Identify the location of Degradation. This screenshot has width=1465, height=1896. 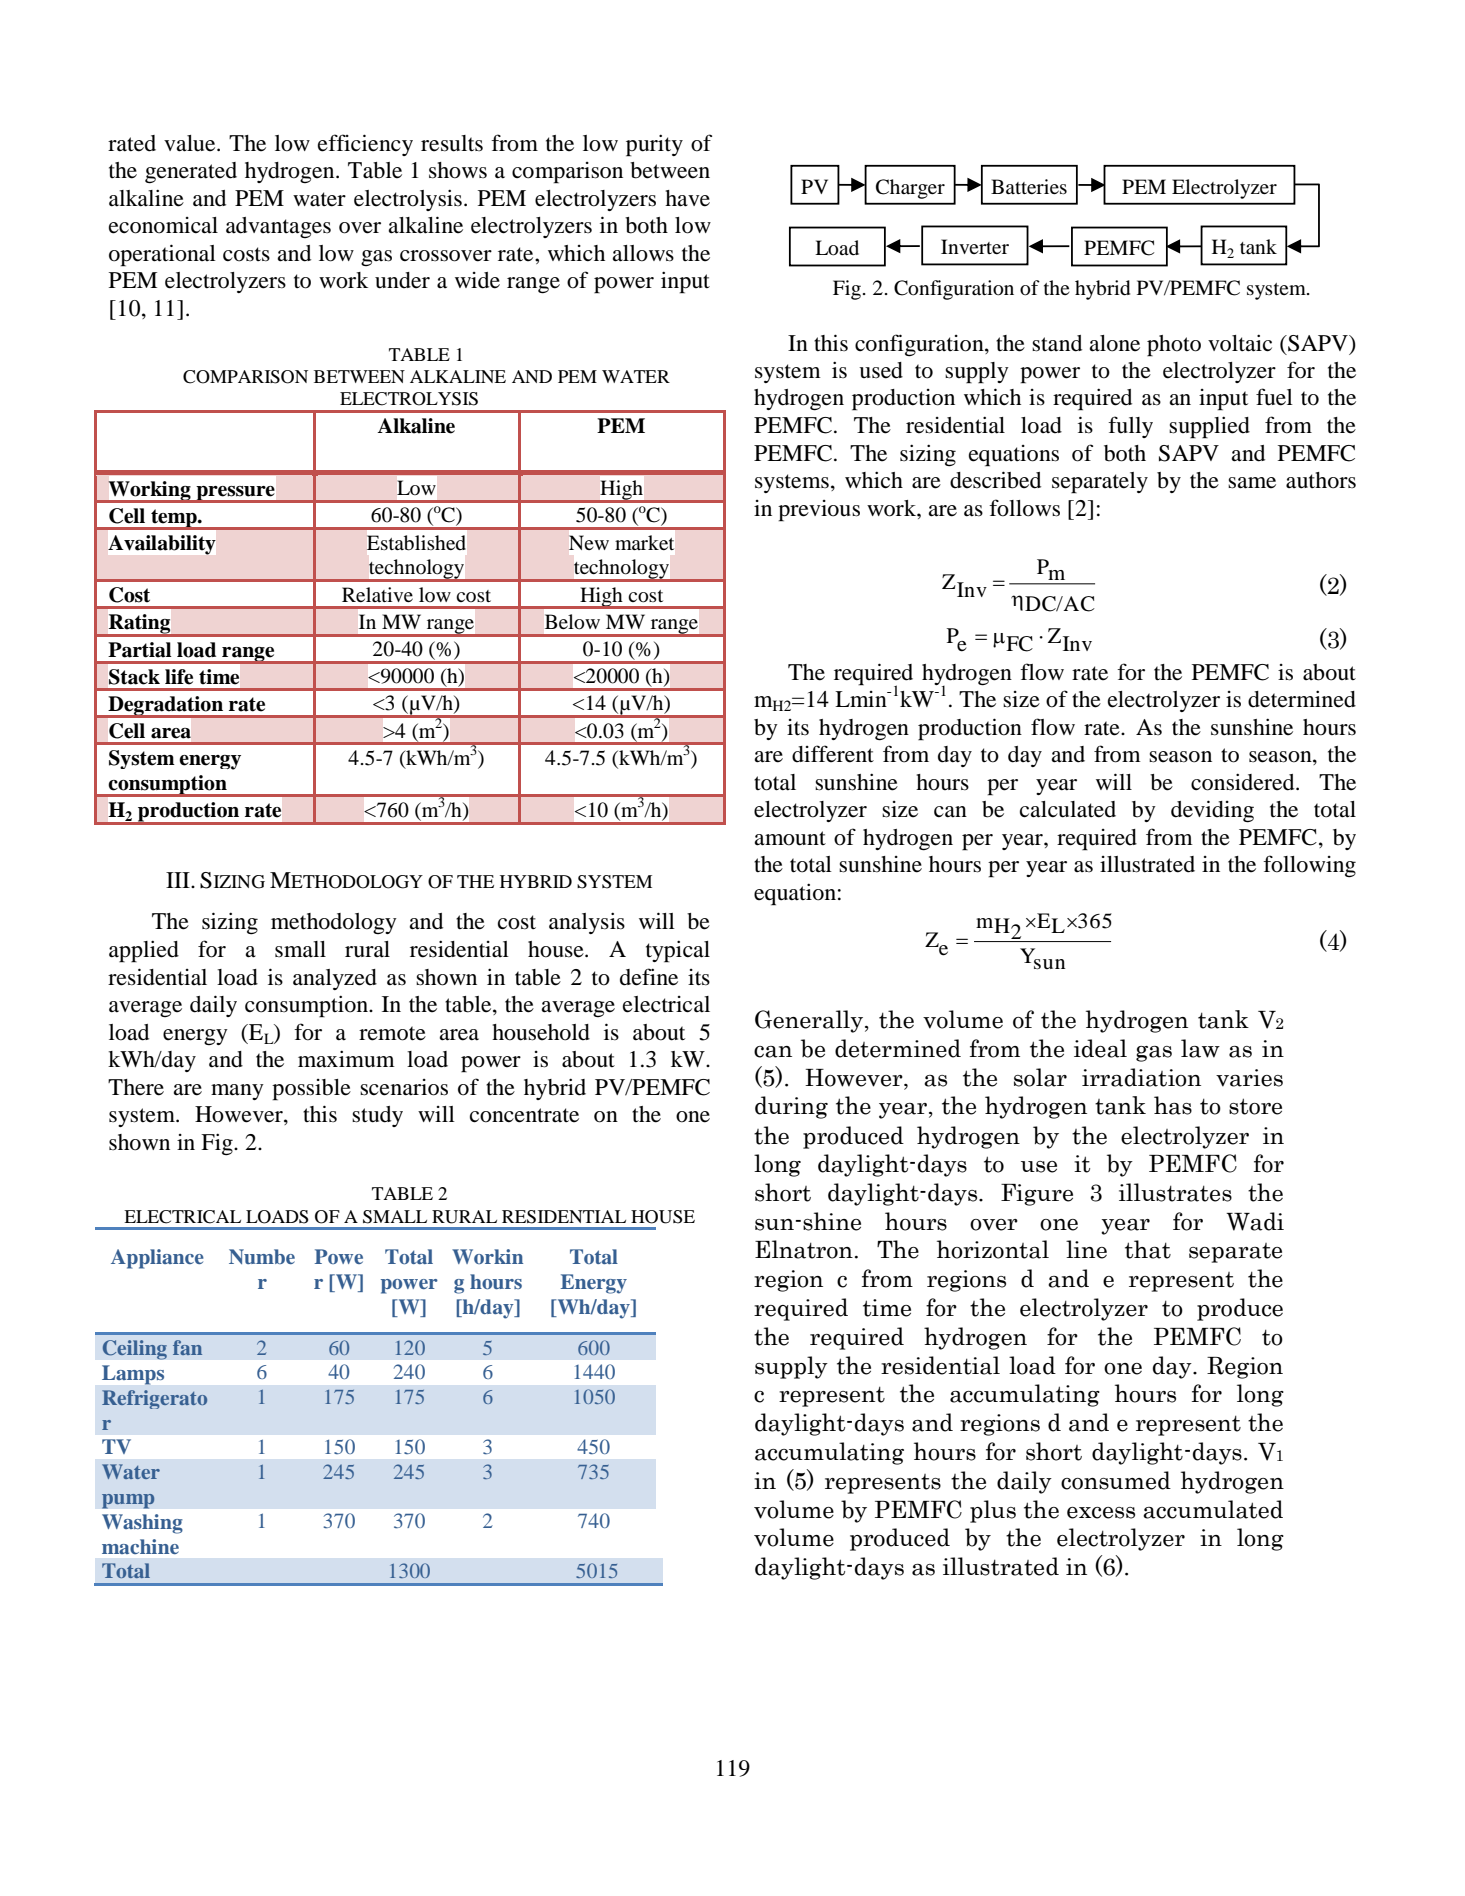
(165, 707).
